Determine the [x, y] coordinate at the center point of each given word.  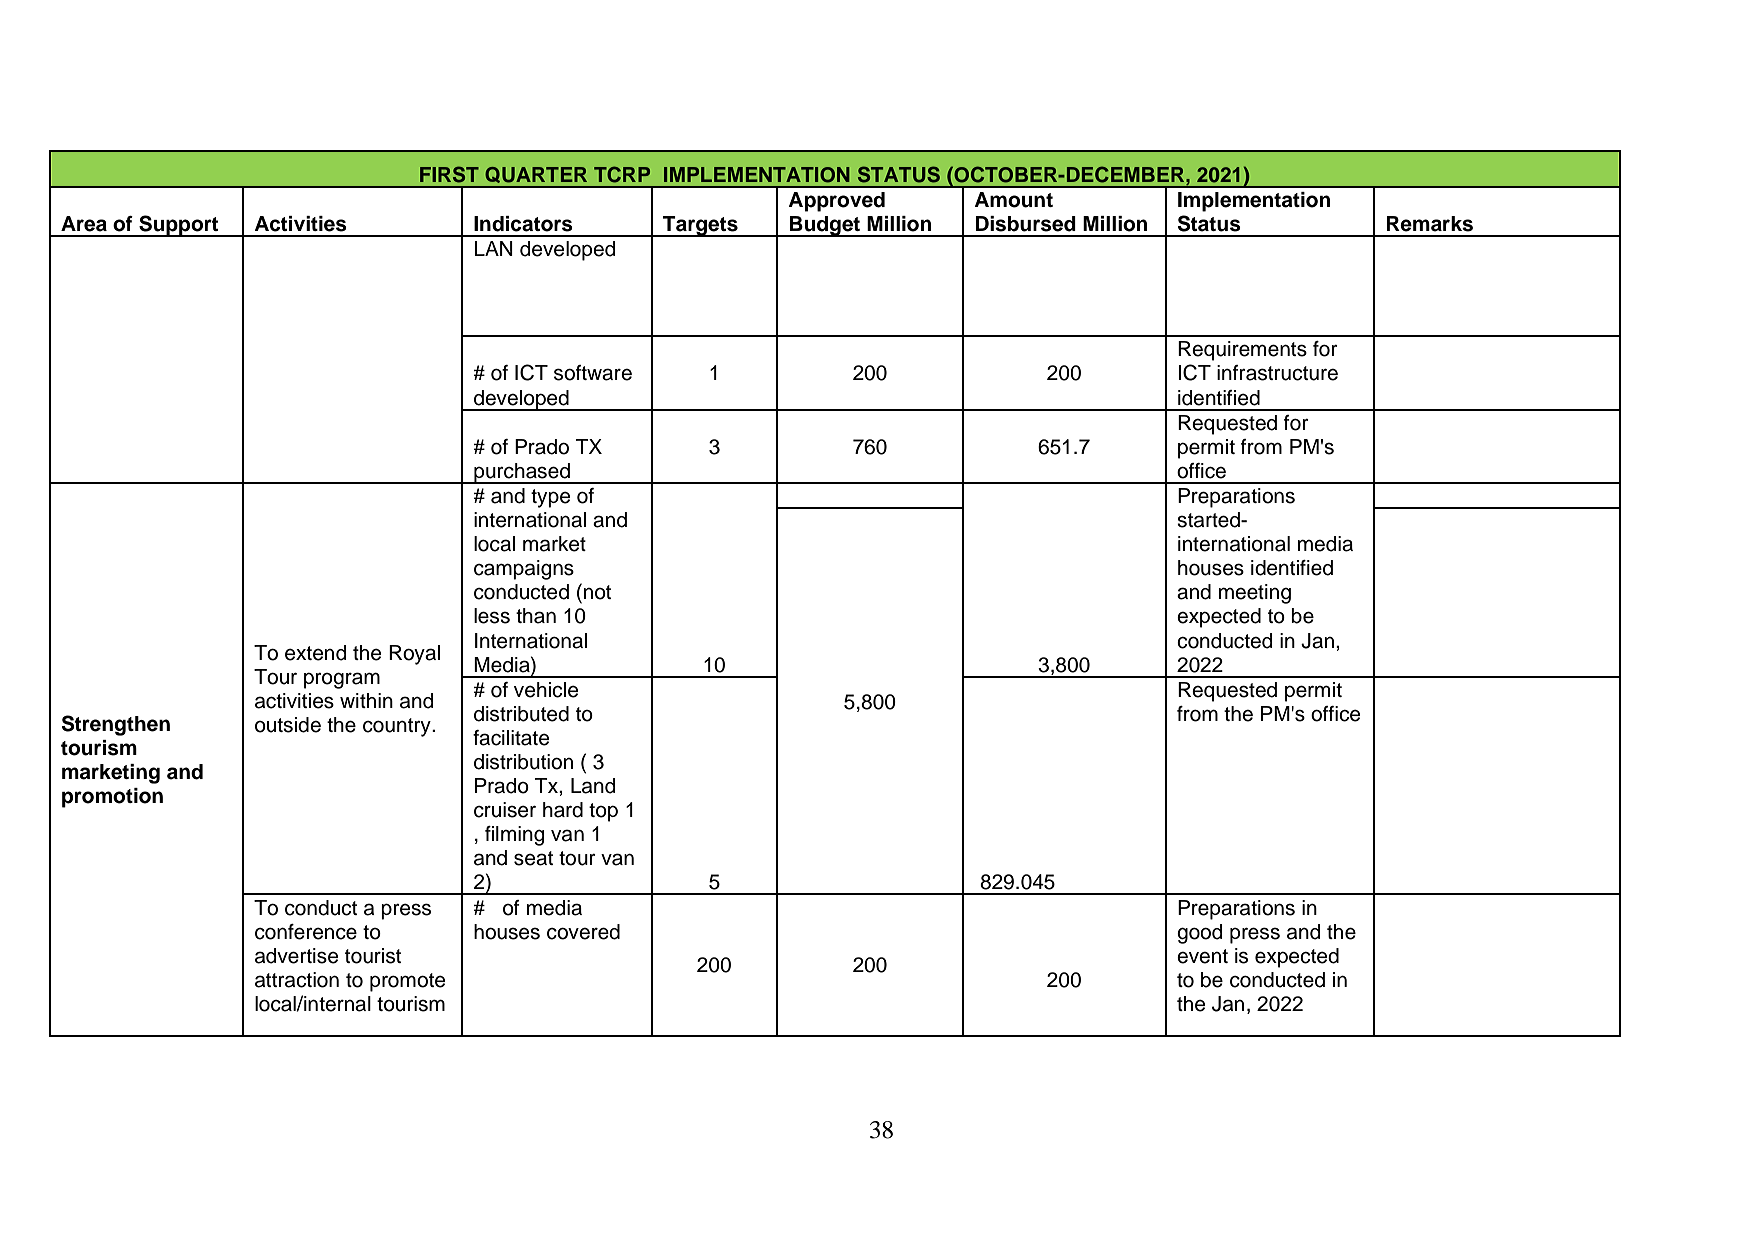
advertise [296, 956]
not [597, 592]
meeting [1255, 594]
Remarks [1429, 224]
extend [316, 653]
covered [583, 932]
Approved [836, 202]
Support [179, 226]
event [1202, 956]
